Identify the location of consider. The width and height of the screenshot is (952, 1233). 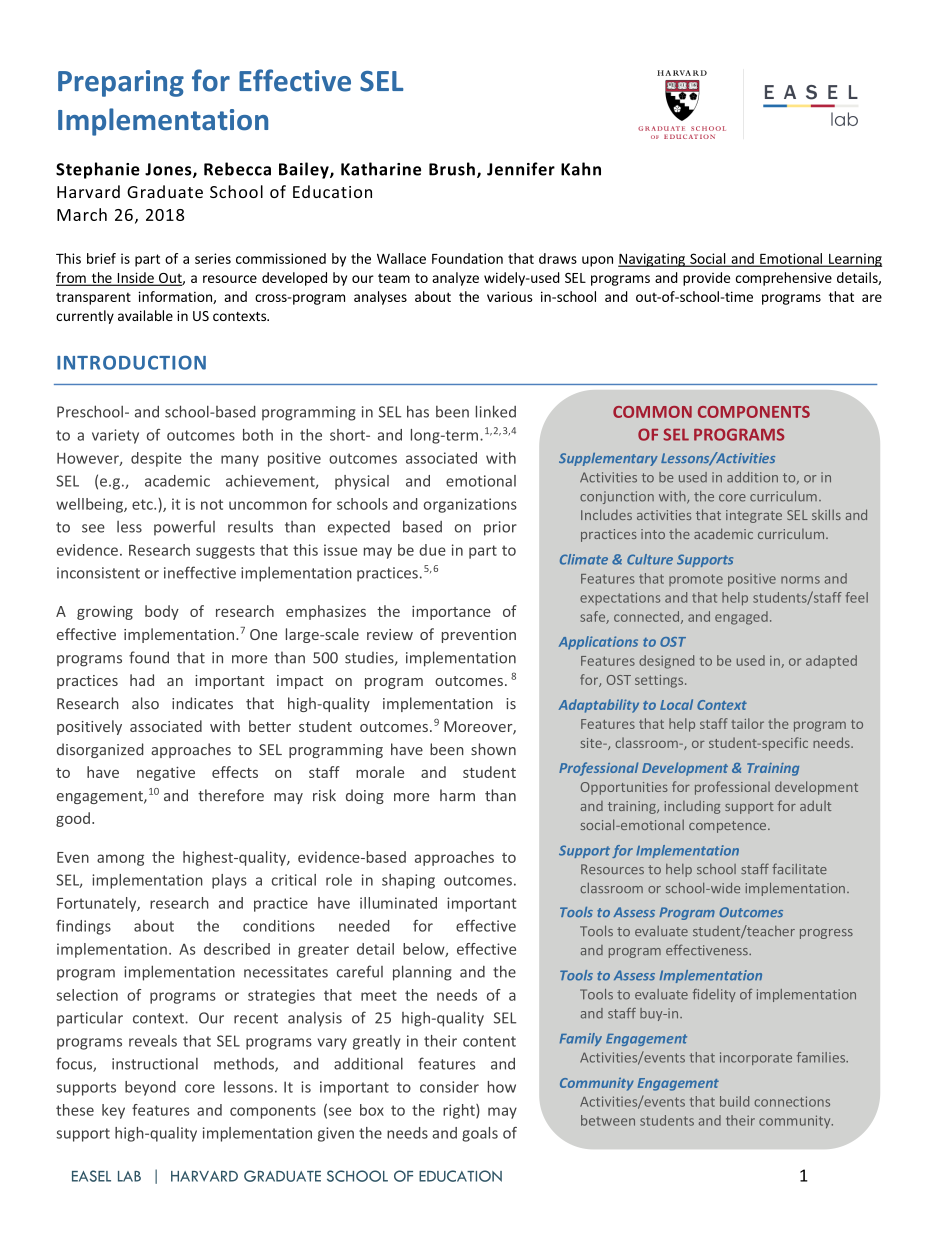
(449, 1087).
